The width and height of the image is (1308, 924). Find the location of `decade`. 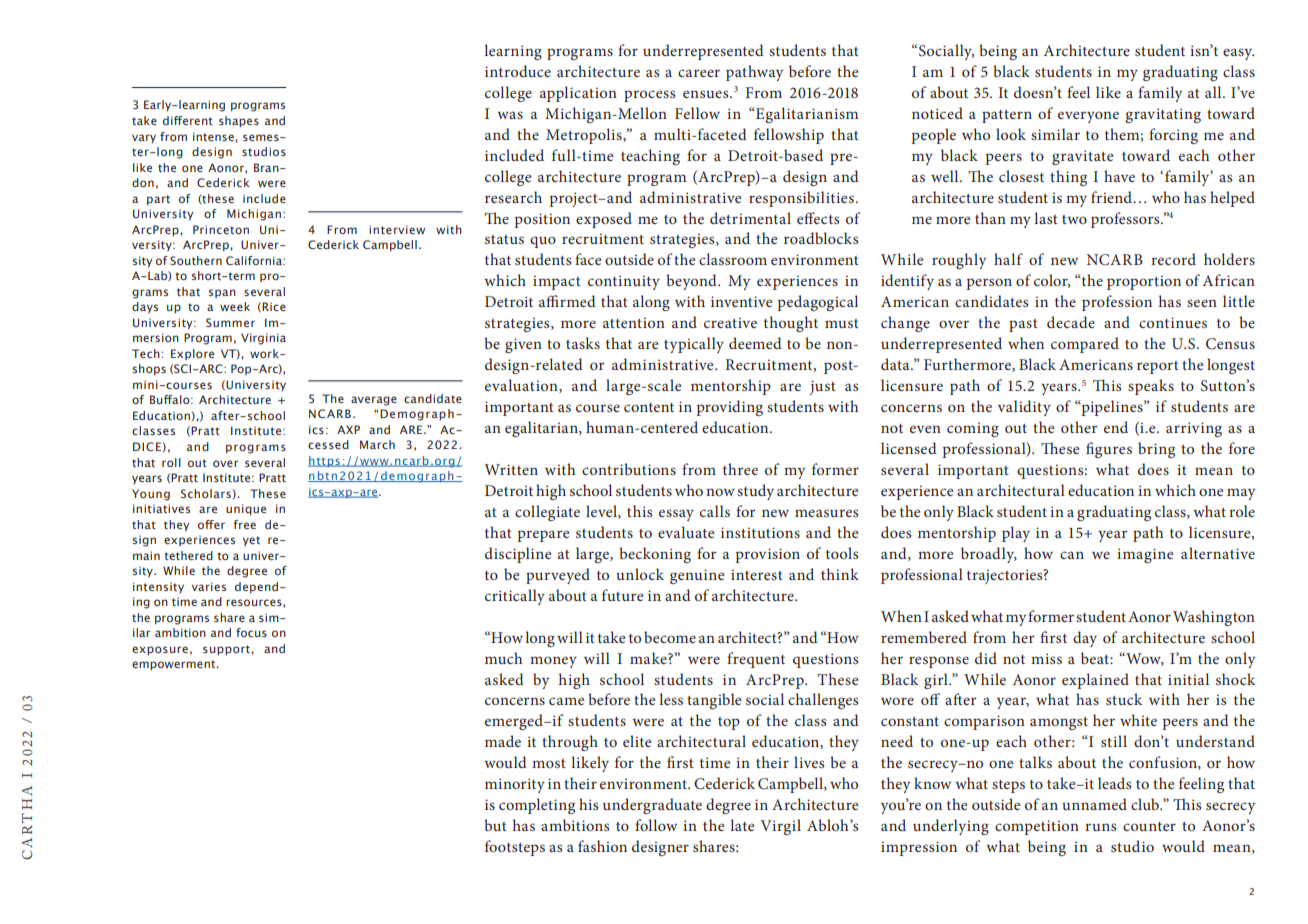

decade is located at coordinates (1071, 322).
